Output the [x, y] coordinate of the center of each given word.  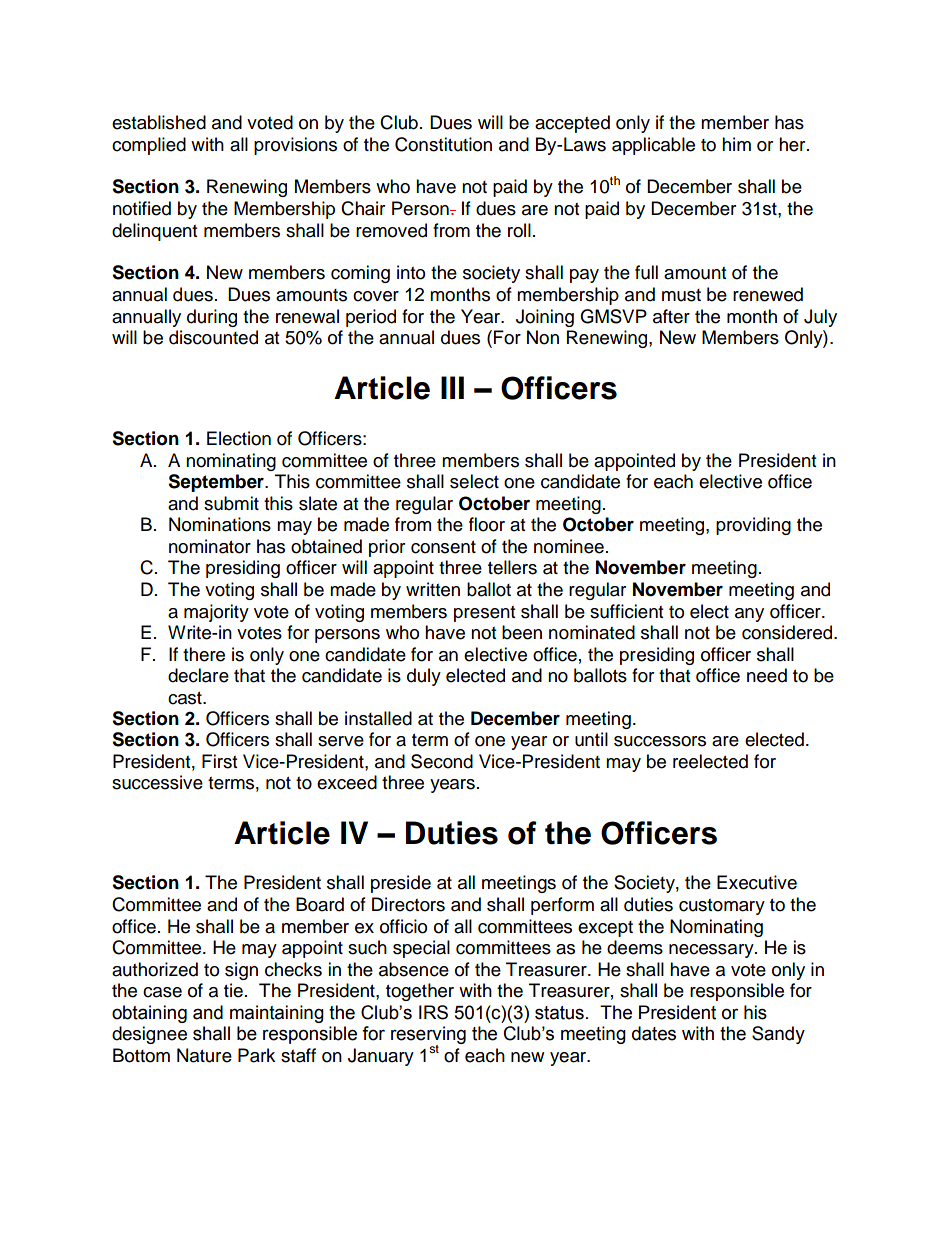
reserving [428, 1036]
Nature [204, 1055]
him [736, 144]
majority [216, 613]
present [484, 614]
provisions [295, 146]
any [749, 615]
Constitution [443, 144]
